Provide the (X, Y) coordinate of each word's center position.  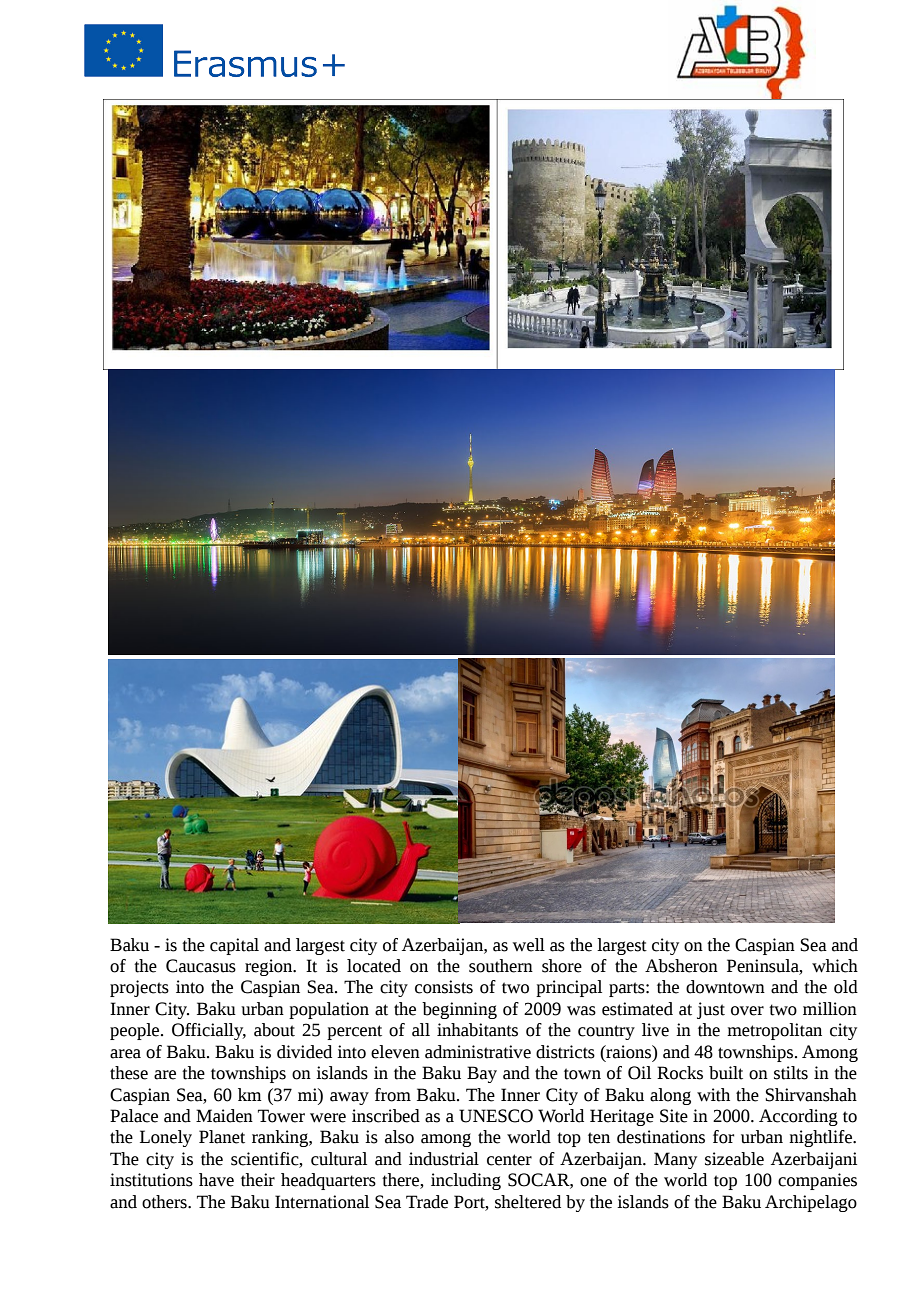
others (165, 1202)
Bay (482, 1074)
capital (234, 946)
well (529, 945)
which (835, 966)
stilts (791, 1073)
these (129, 1073)
